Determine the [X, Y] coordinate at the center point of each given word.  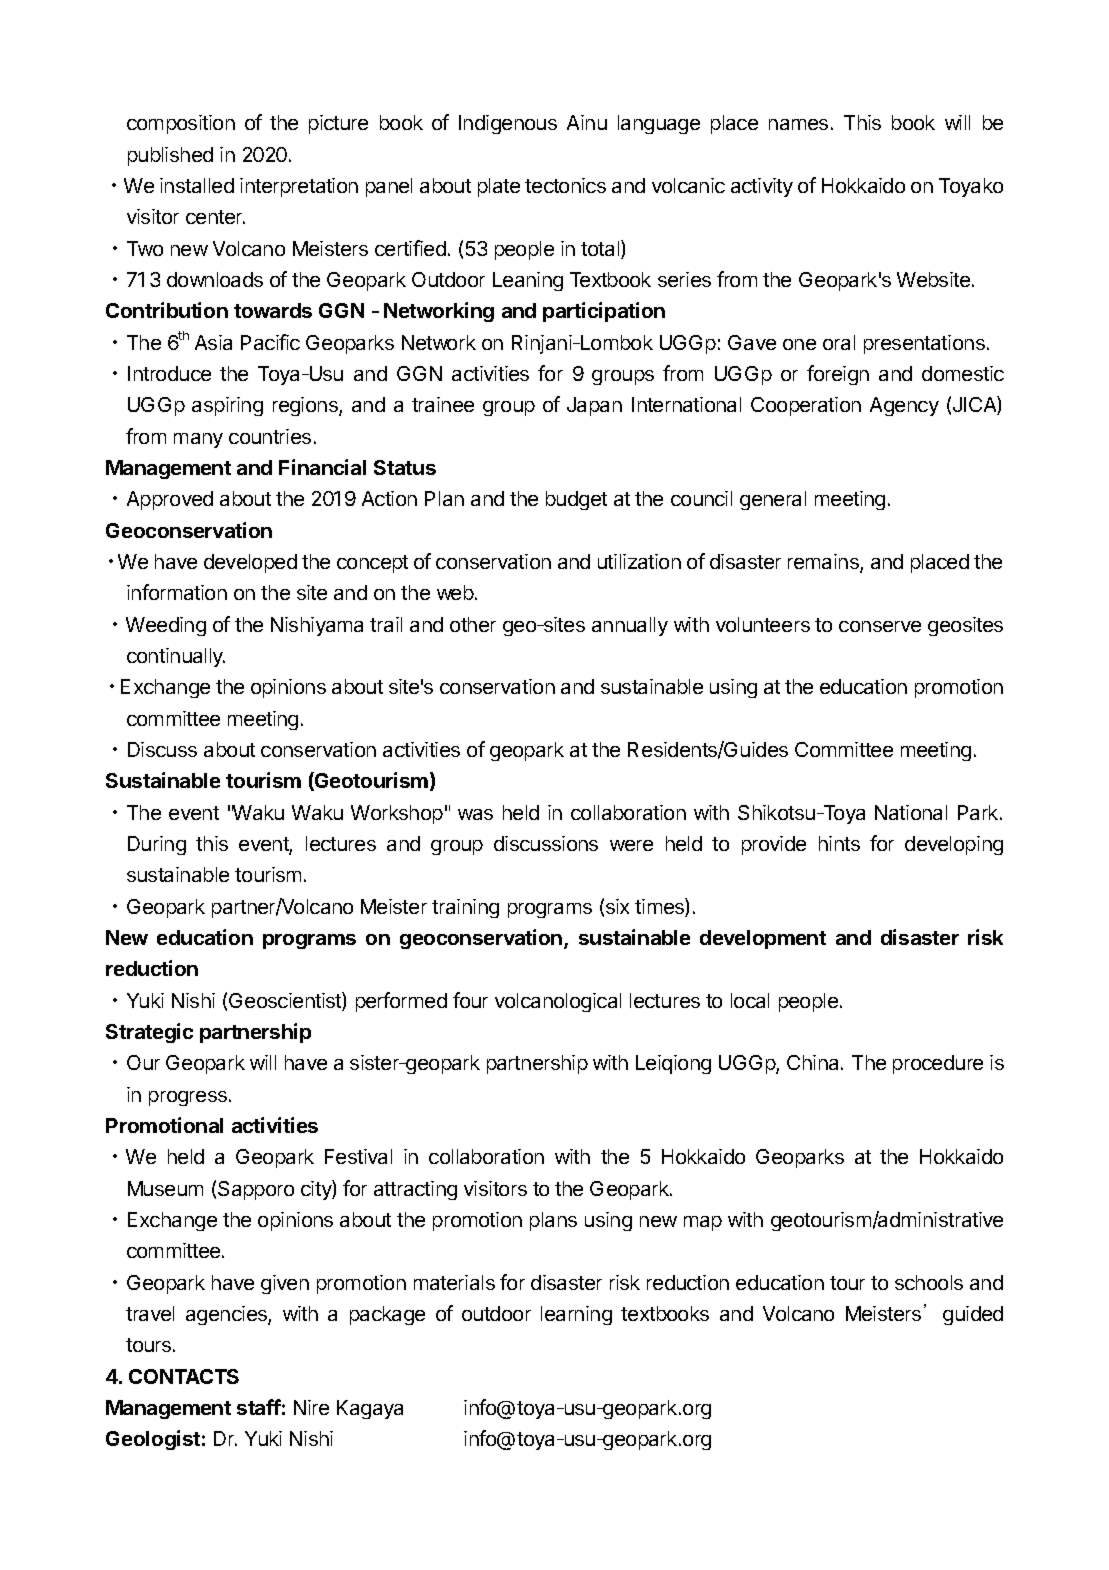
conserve [880, 626]
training [465, 908]
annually [630, 626]
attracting [415, 1190]
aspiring [227, 406]
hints [839, 843]
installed [197, 185]
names [798, 124]
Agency [904, 406]
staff [259, 1407]
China [814, 1062]
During [157, 845]
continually [176, 657]
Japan [594, 406]
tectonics [565, 185]
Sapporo [256, 1190]
